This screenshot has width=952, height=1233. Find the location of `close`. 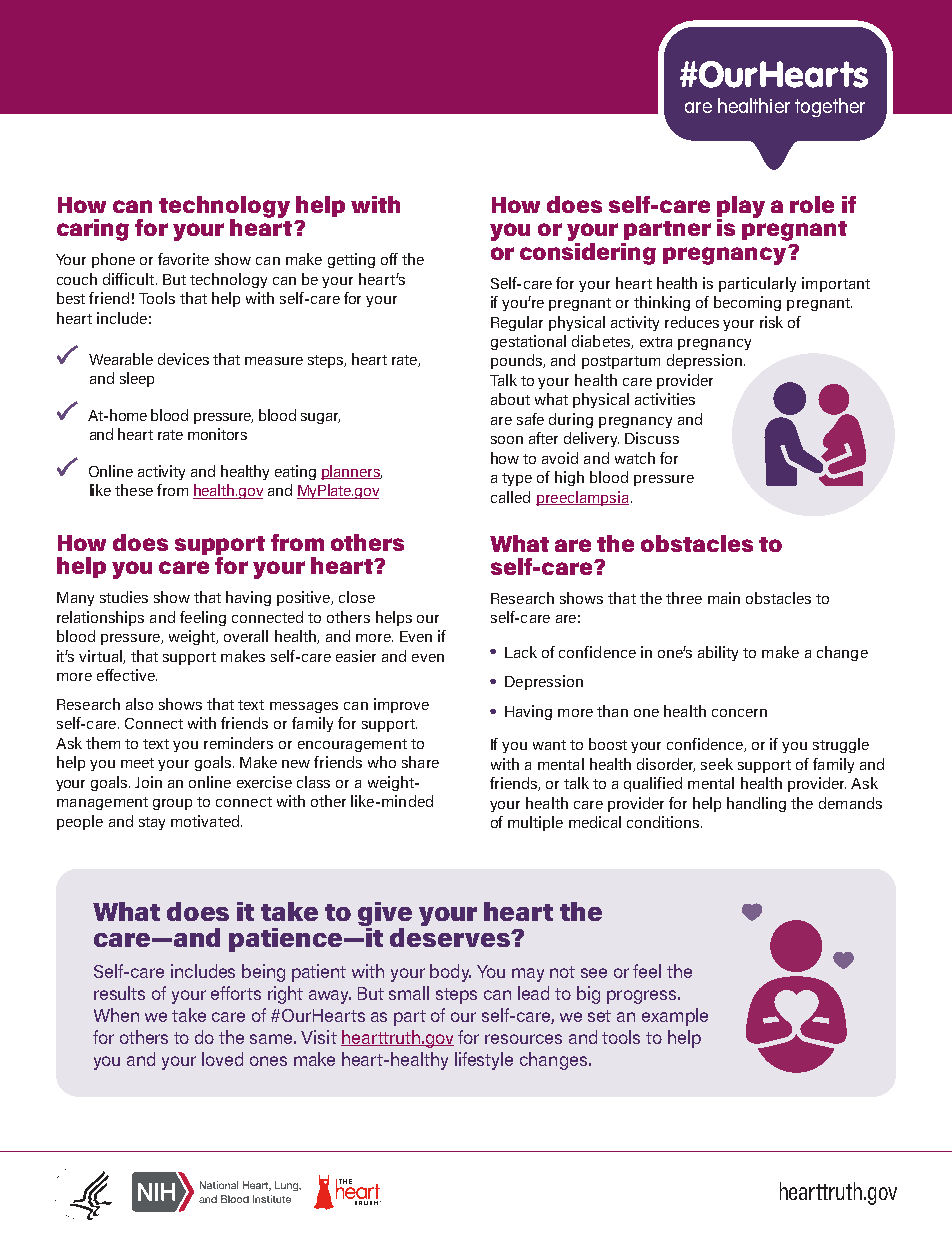

close is located at coordinates (357, 597).
